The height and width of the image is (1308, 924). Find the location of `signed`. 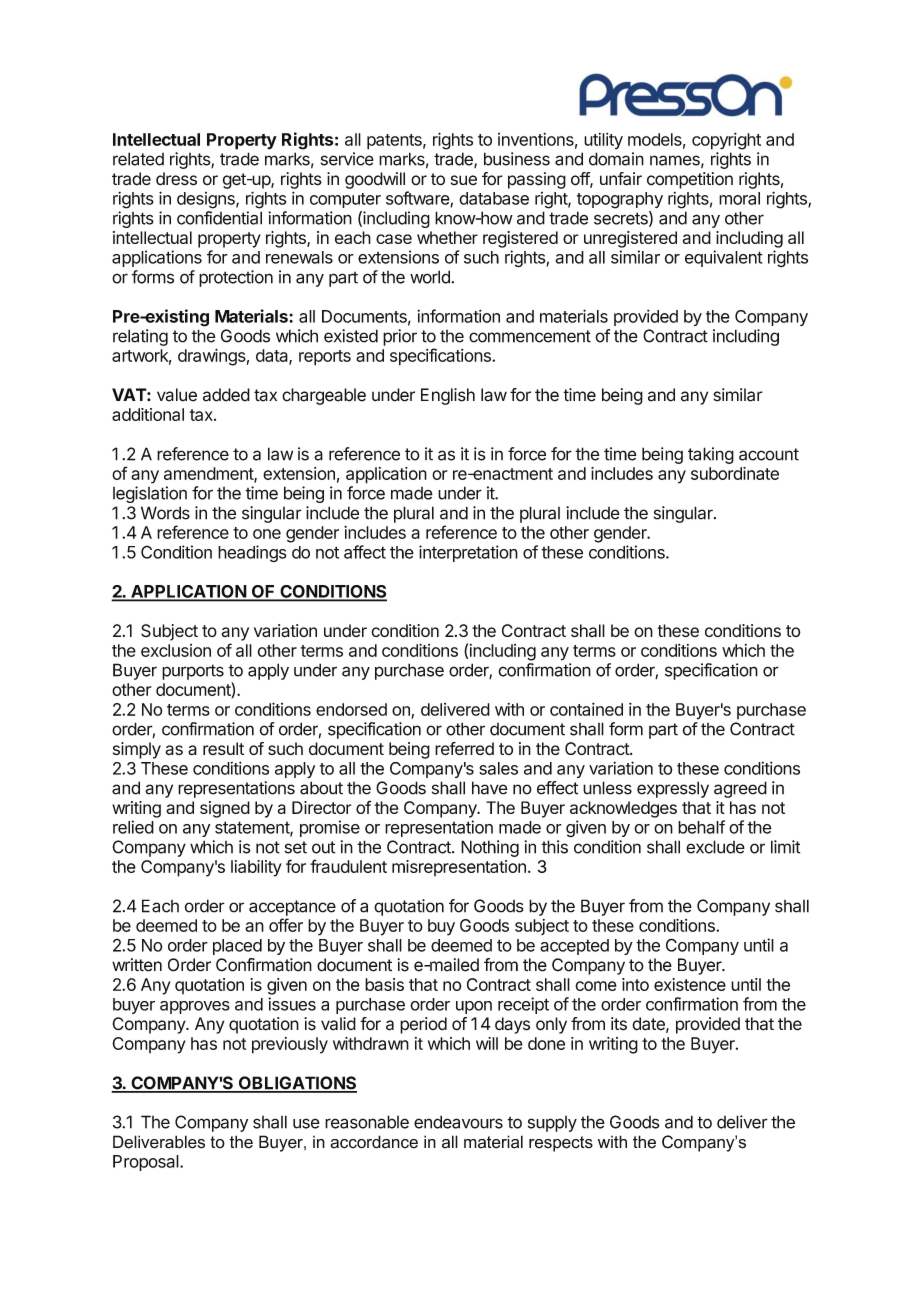

signed is located at coordinates (225, 809).
